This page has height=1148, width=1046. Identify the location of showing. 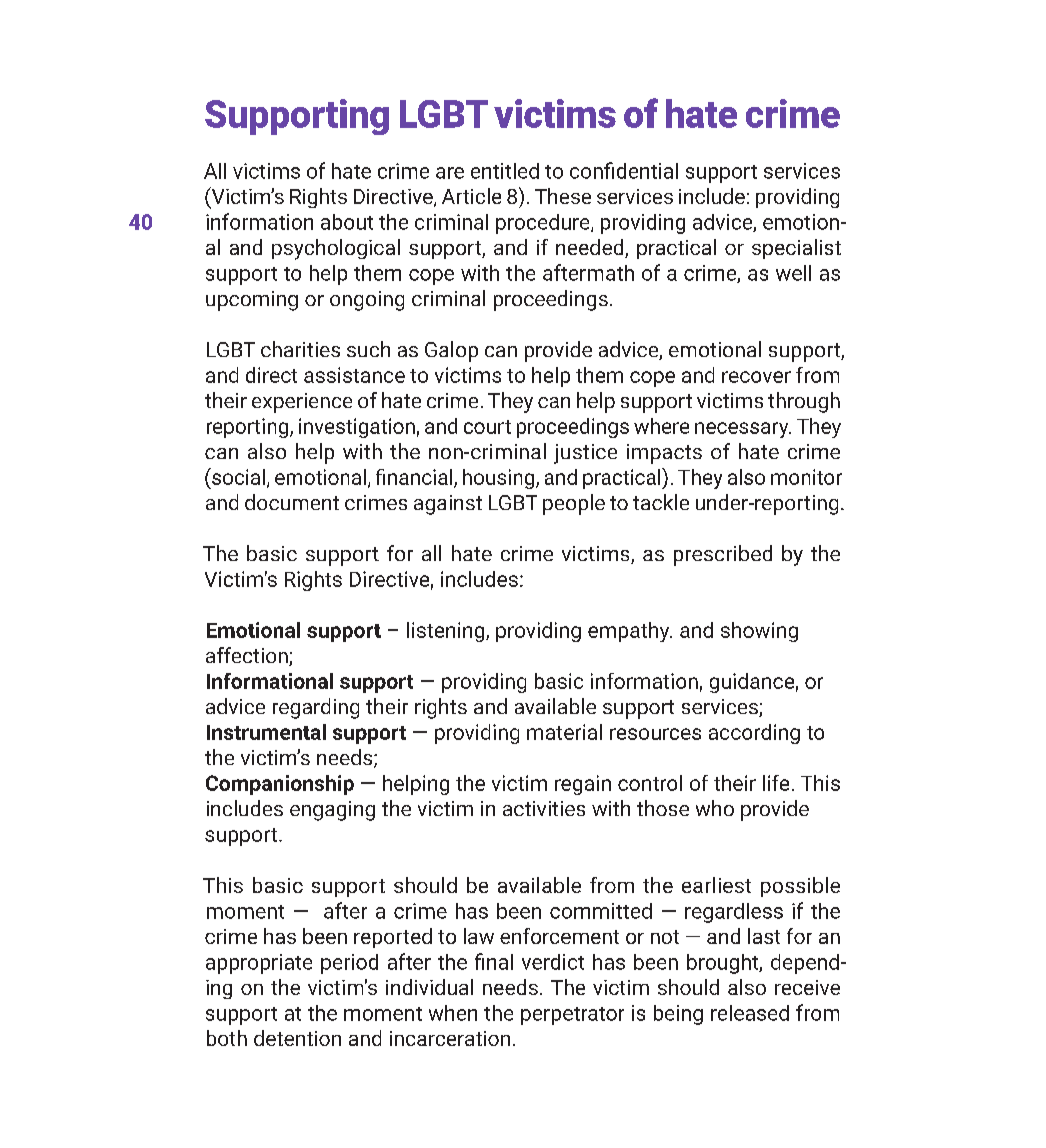
(759, 632).
